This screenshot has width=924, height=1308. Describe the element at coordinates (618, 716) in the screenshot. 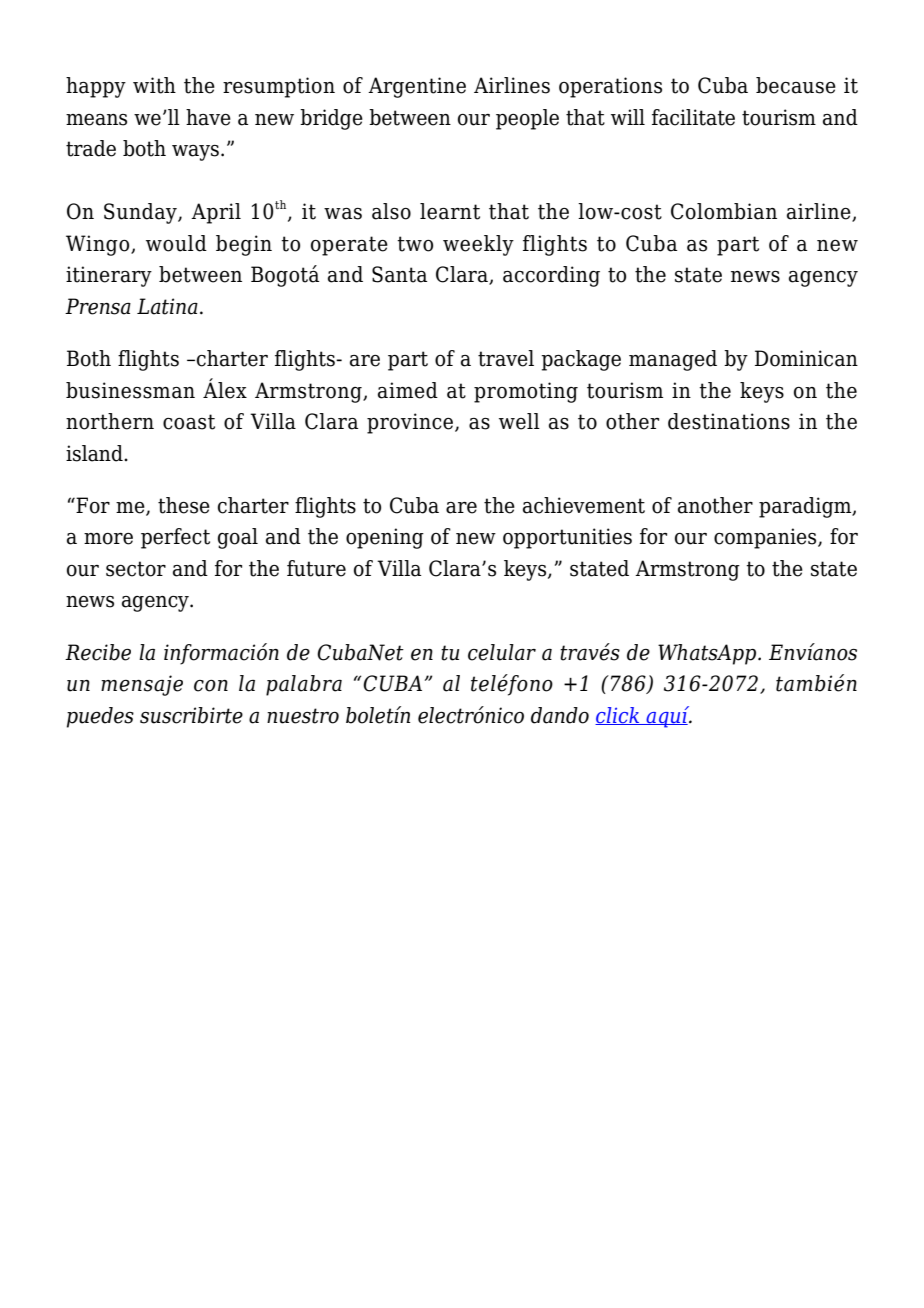

I see `click` at that location.
